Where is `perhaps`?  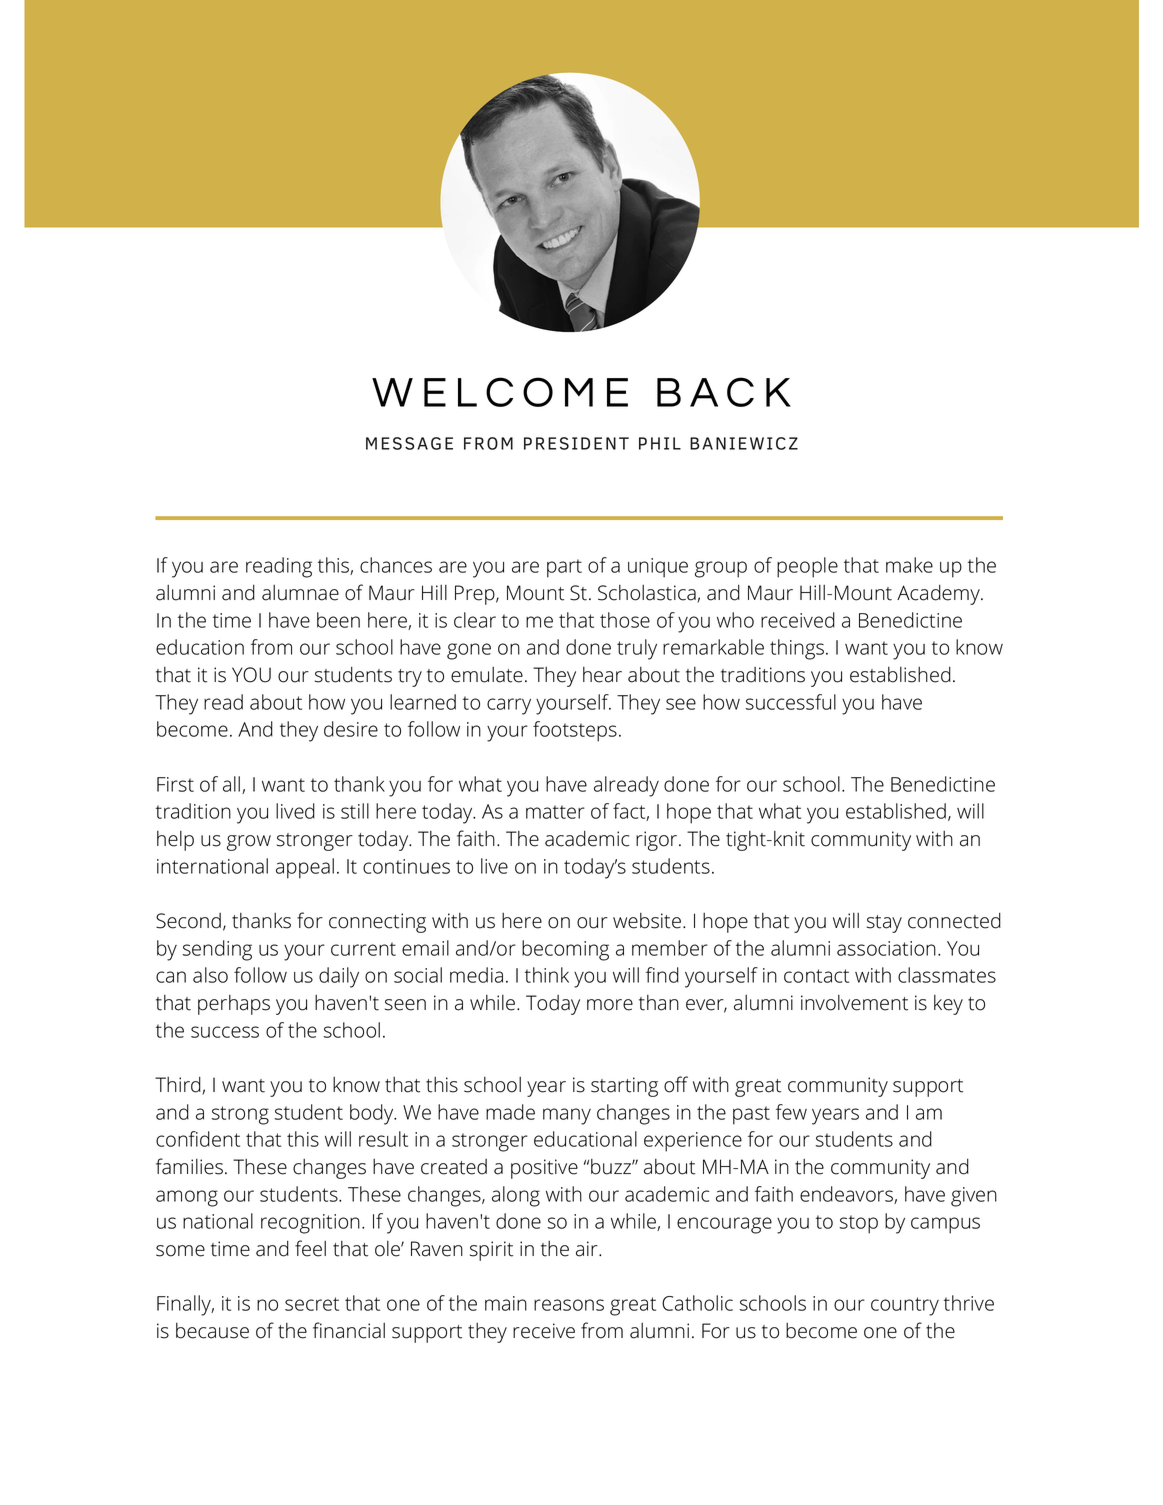 perhaps is located at coordinates (234, 1005).
